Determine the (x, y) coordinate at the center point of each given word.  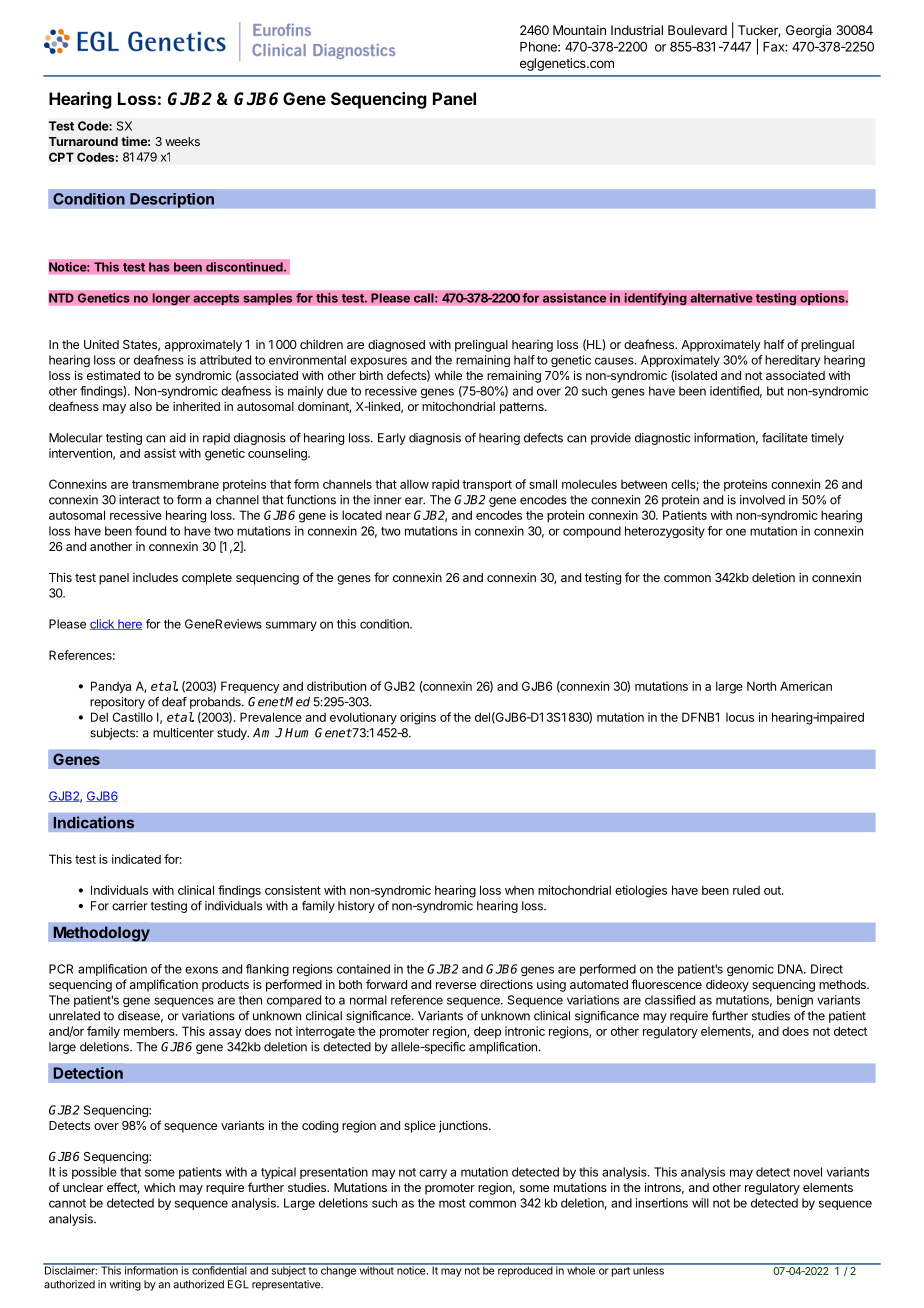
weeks (182, 141)
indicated (136, 859)
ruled (746, 890)
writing (125, 1285)
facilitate (785, 438)
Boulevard (697, 30)
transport (487, 486)
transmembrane (175, 484)
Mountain (579, 30)
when (519, 890)
